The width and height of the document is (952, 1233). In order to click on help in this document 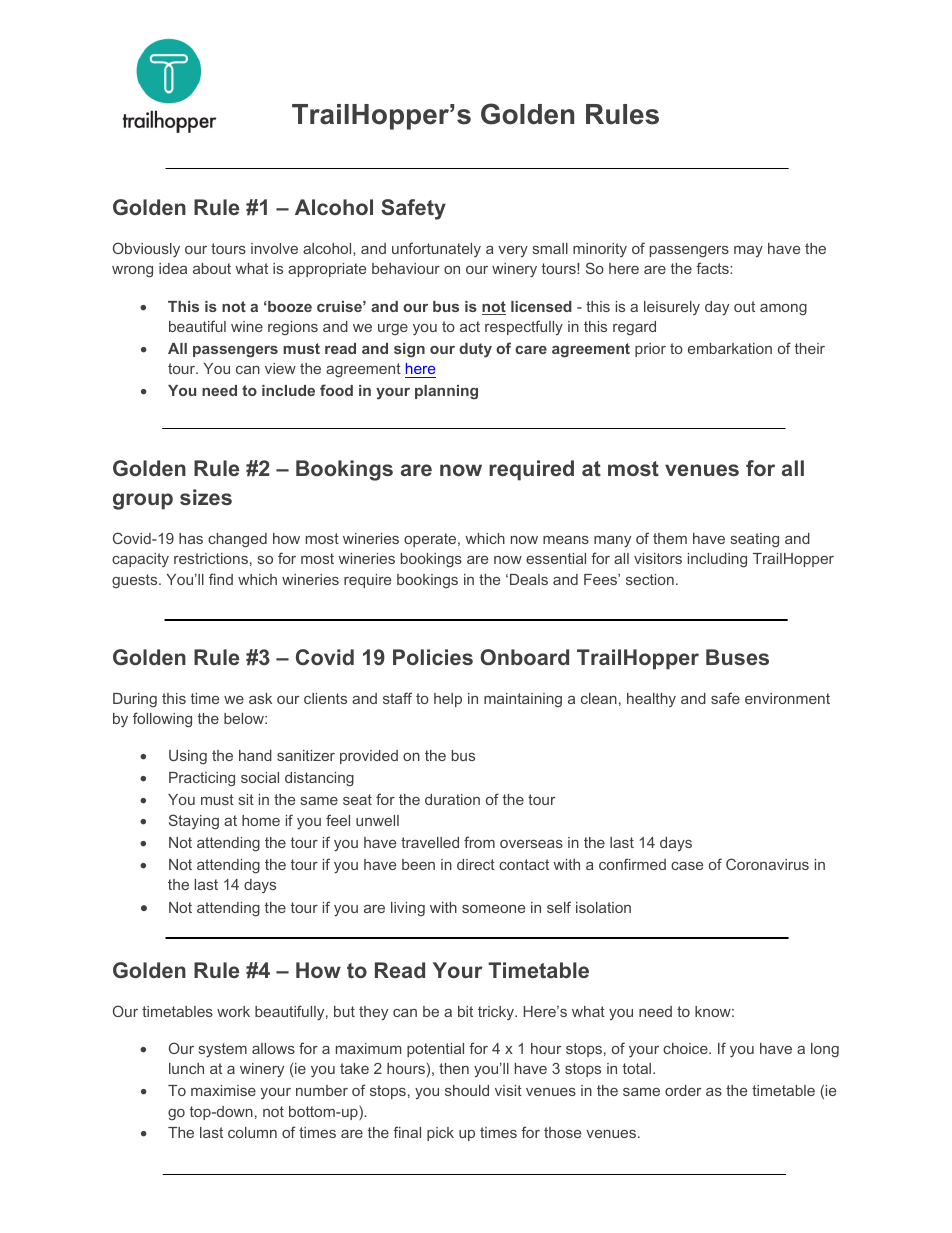, I will do `click(448, 700)`.
